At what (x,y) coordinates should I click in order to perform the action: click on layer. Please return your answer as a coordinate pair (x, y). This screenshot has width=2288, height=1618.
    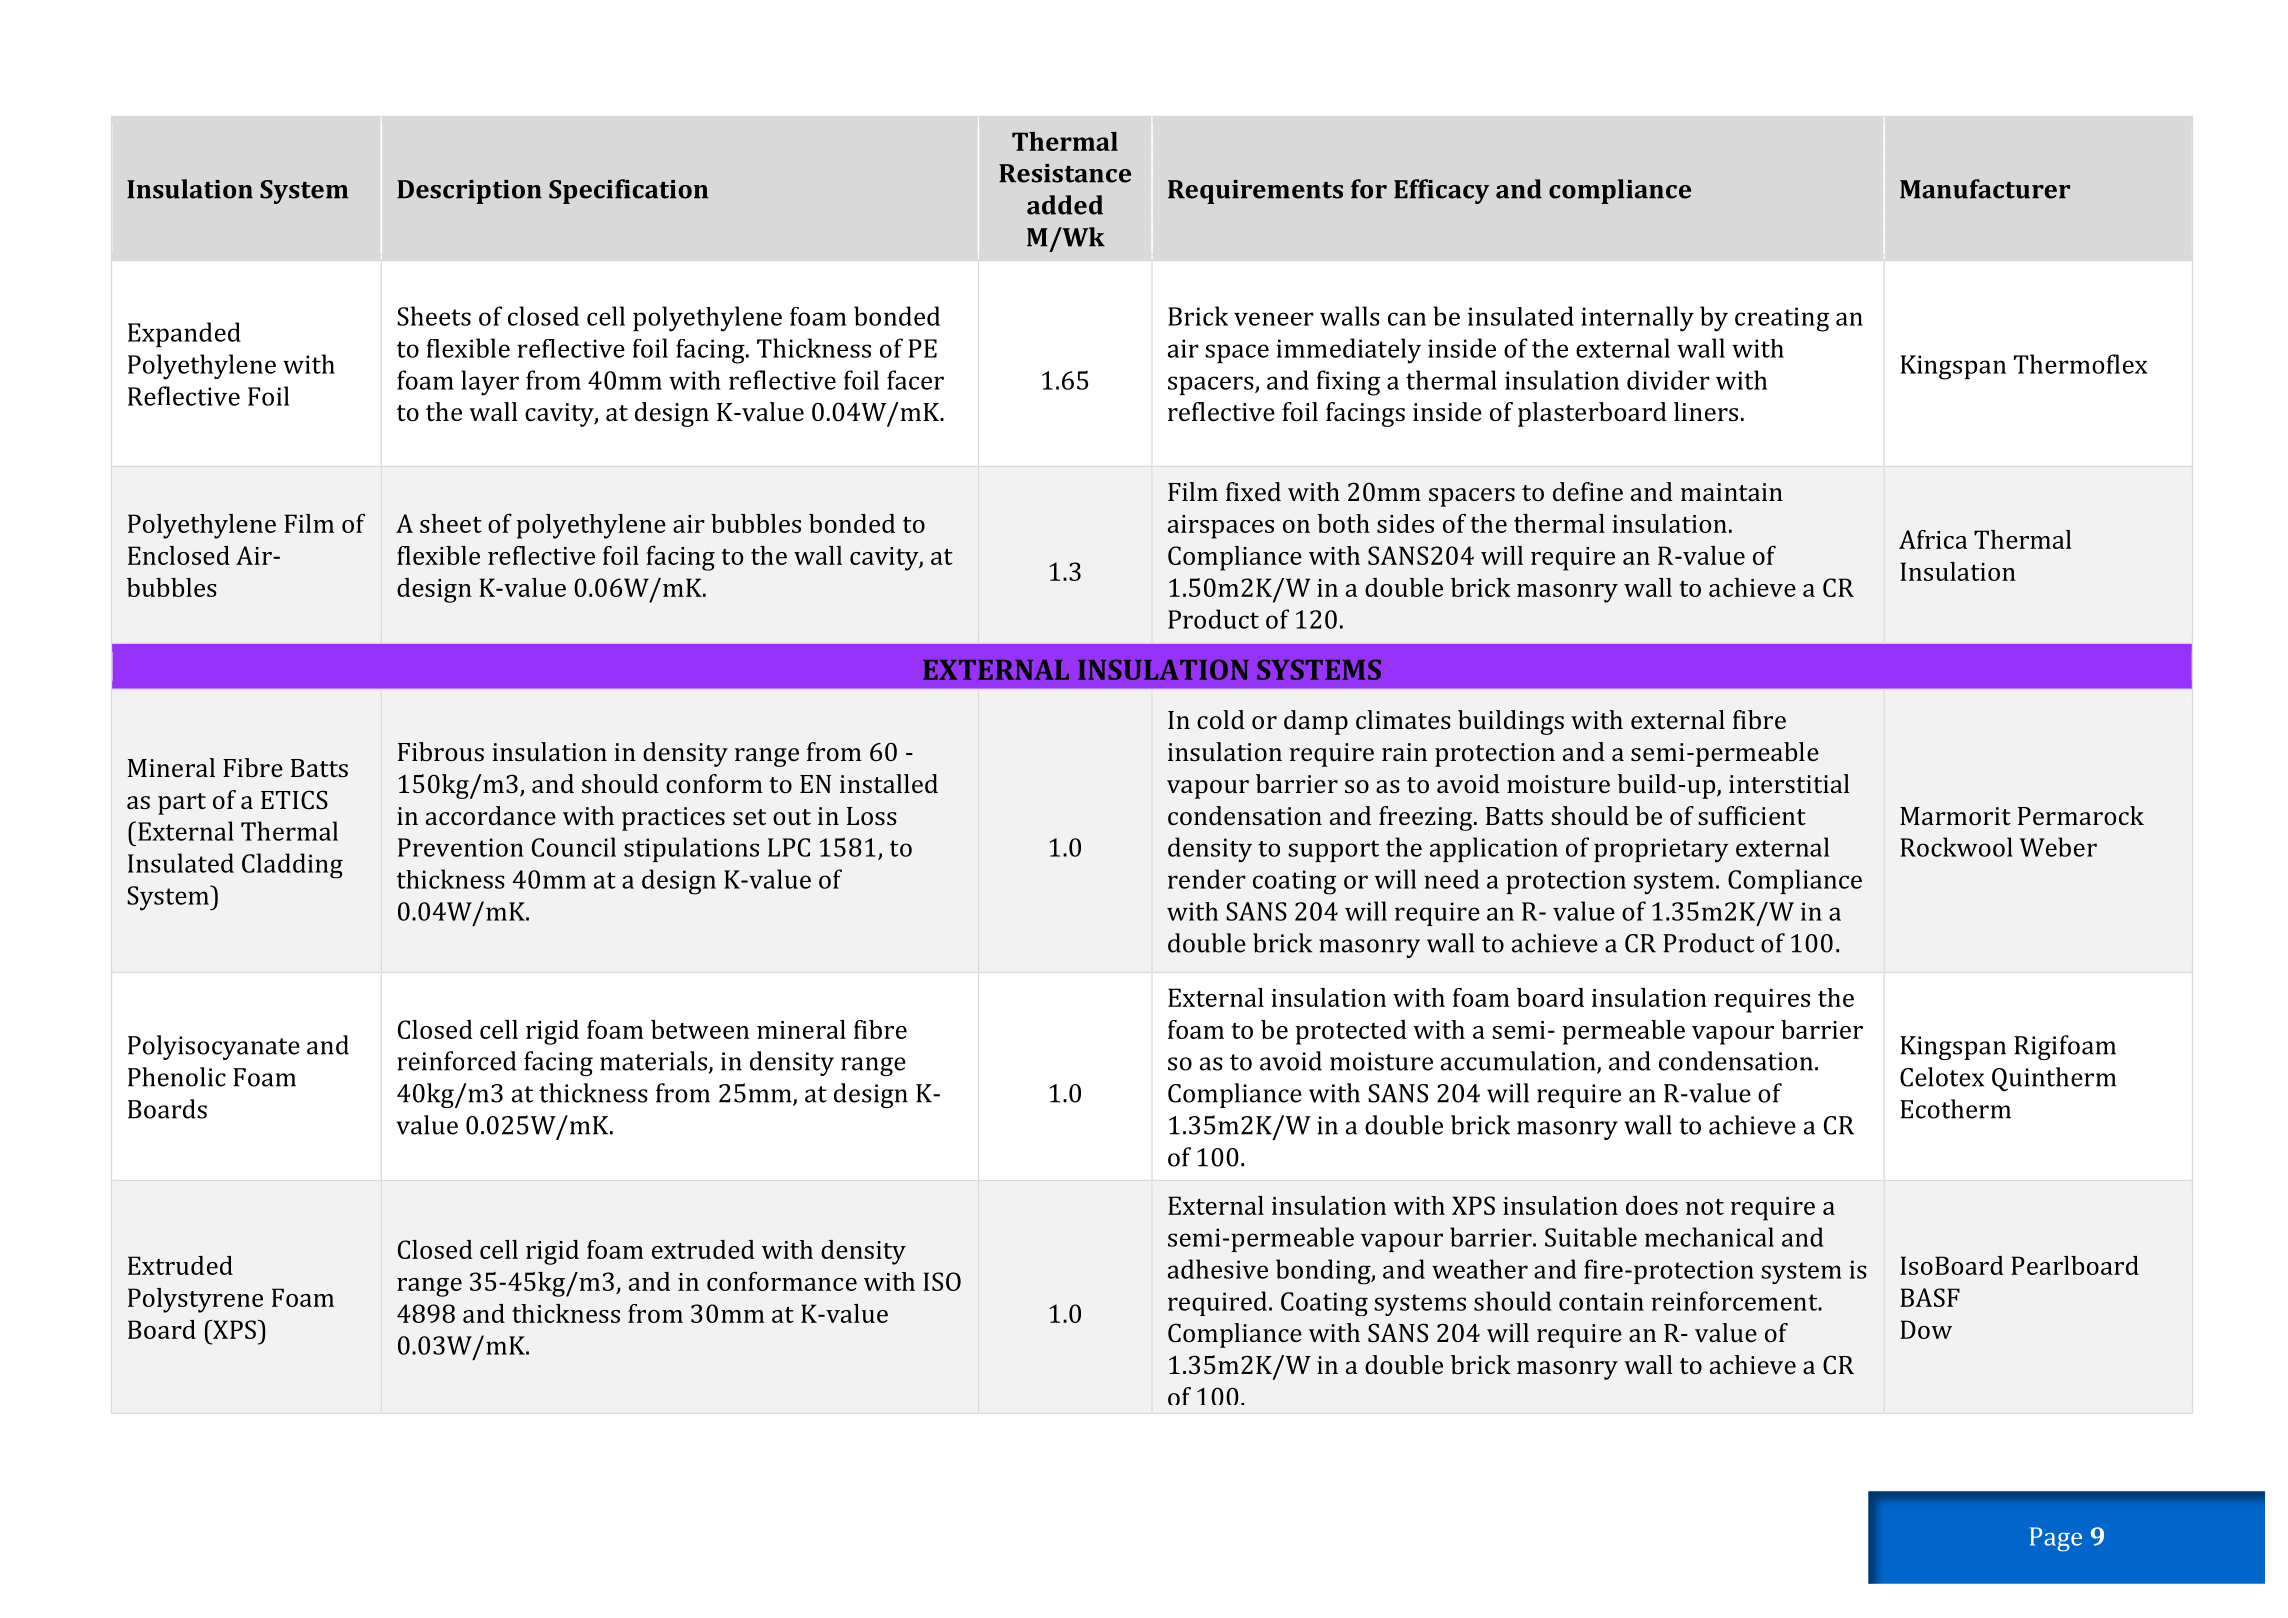
    Looking at the image, I should click on (490, 383).
